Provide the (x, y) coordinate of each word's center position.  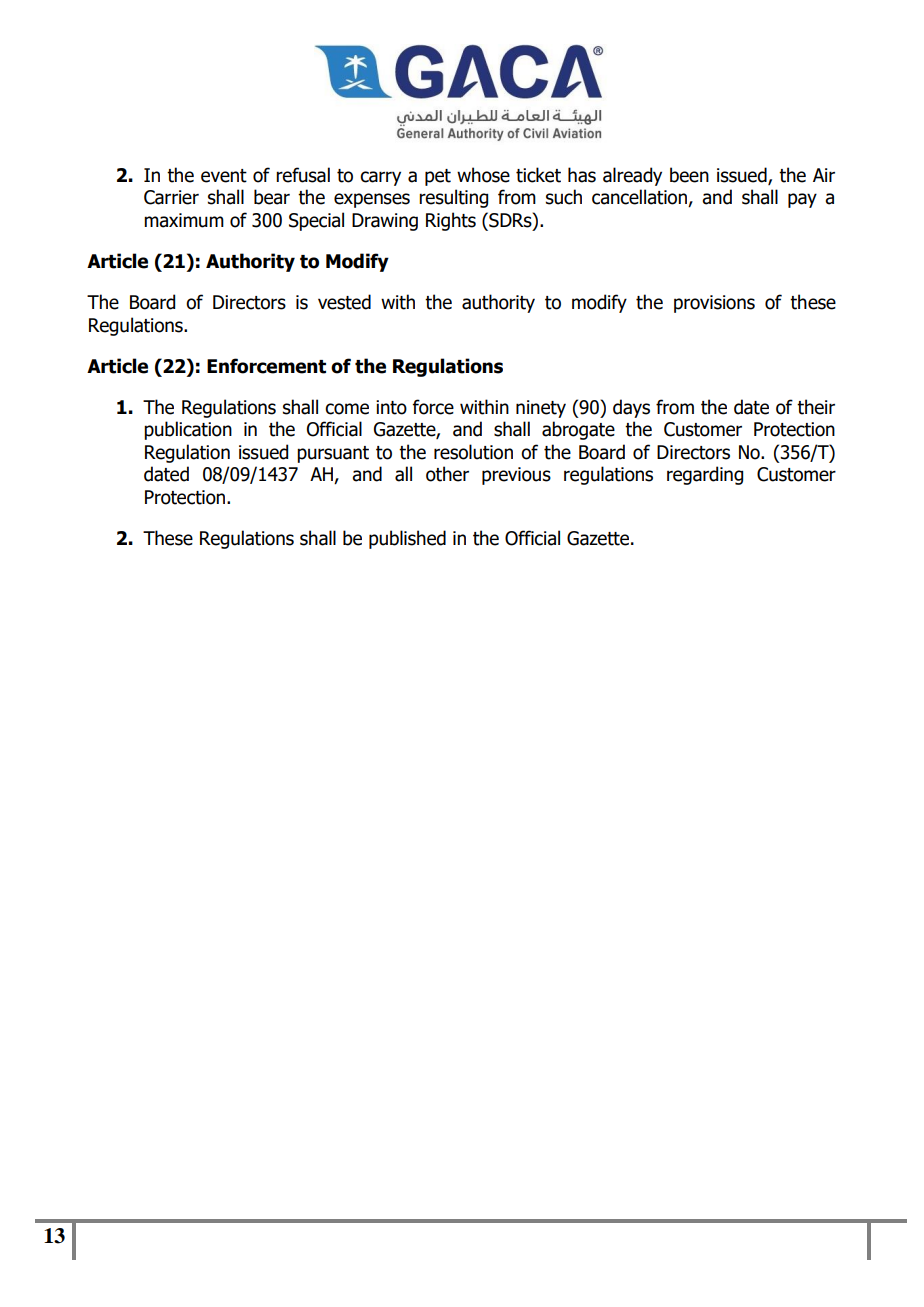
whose (483, 175)
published (407, 539)
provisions (714, 304)
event (224, 176)
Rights (451, 221)
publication (188, 430)
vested (344, 302)
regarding (705, 475)
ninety (541, 409)
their (816, 407)
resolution (473, 452)
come (347, 409)
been (689, 175)
